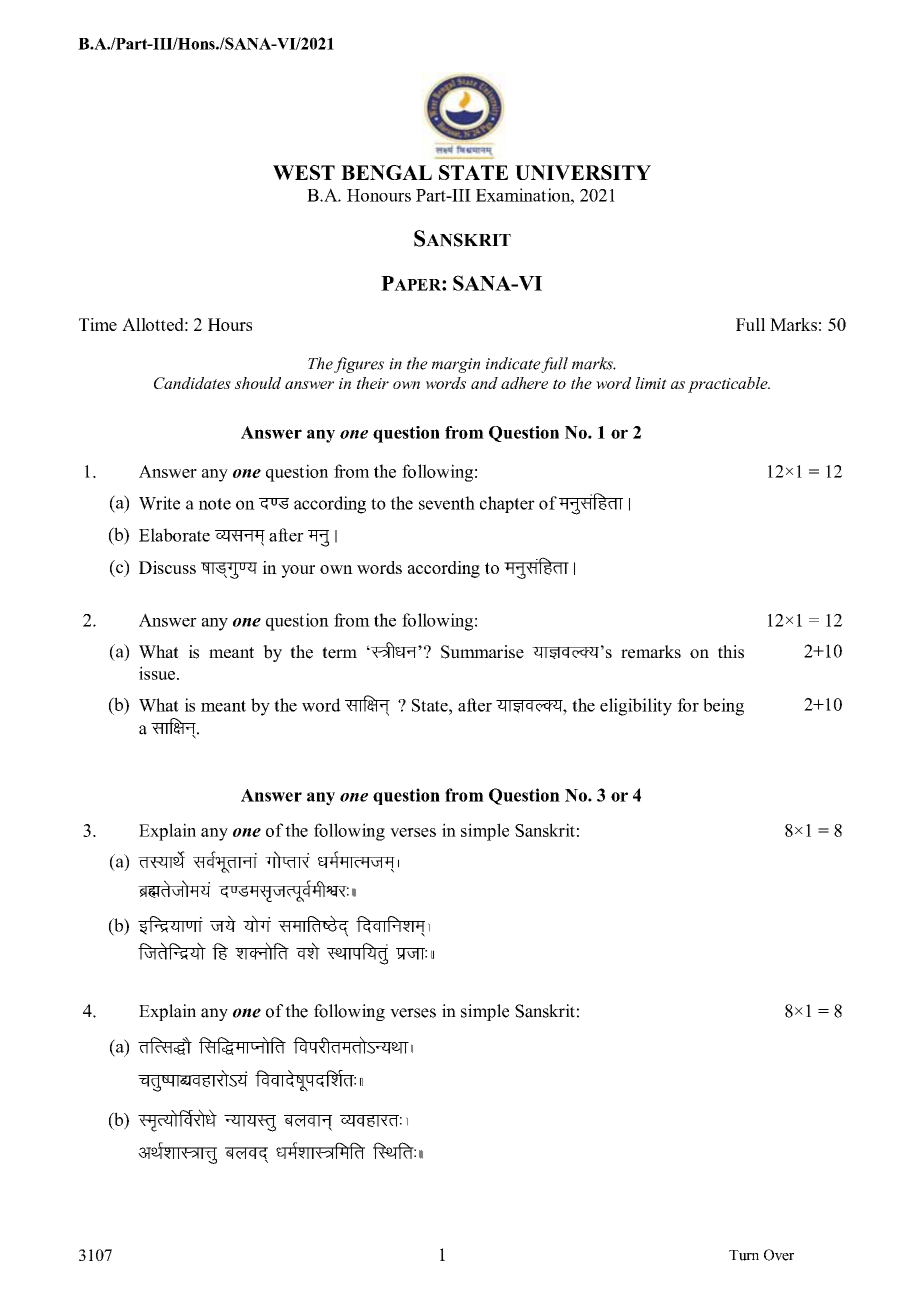  What do you see at coordinates (744, 1255) in the screenshot?
I see `Turn` at bounding box center [744, 1255].
